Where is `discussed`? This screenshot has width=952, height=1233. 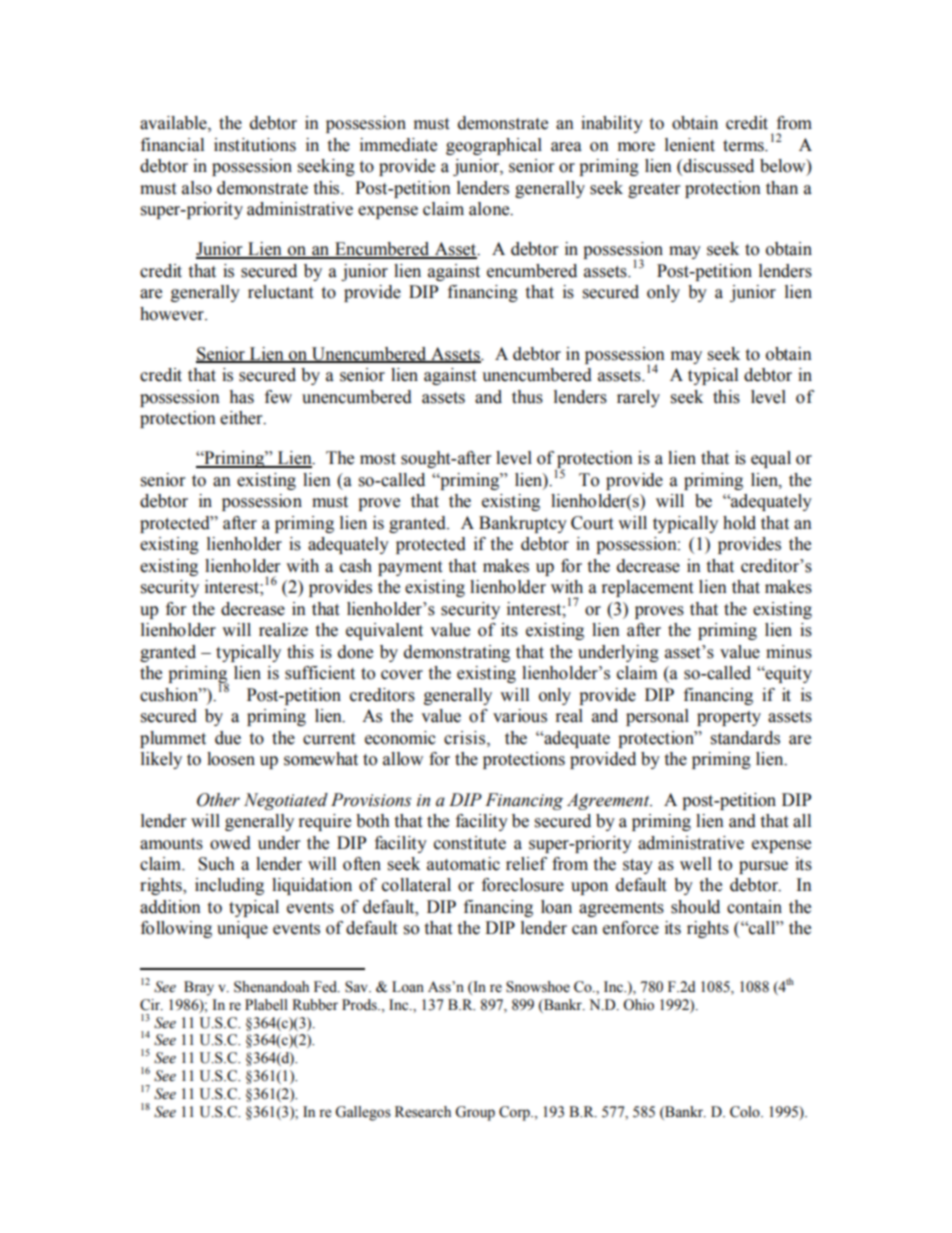 discussed is located at coordinates (717, 167).
